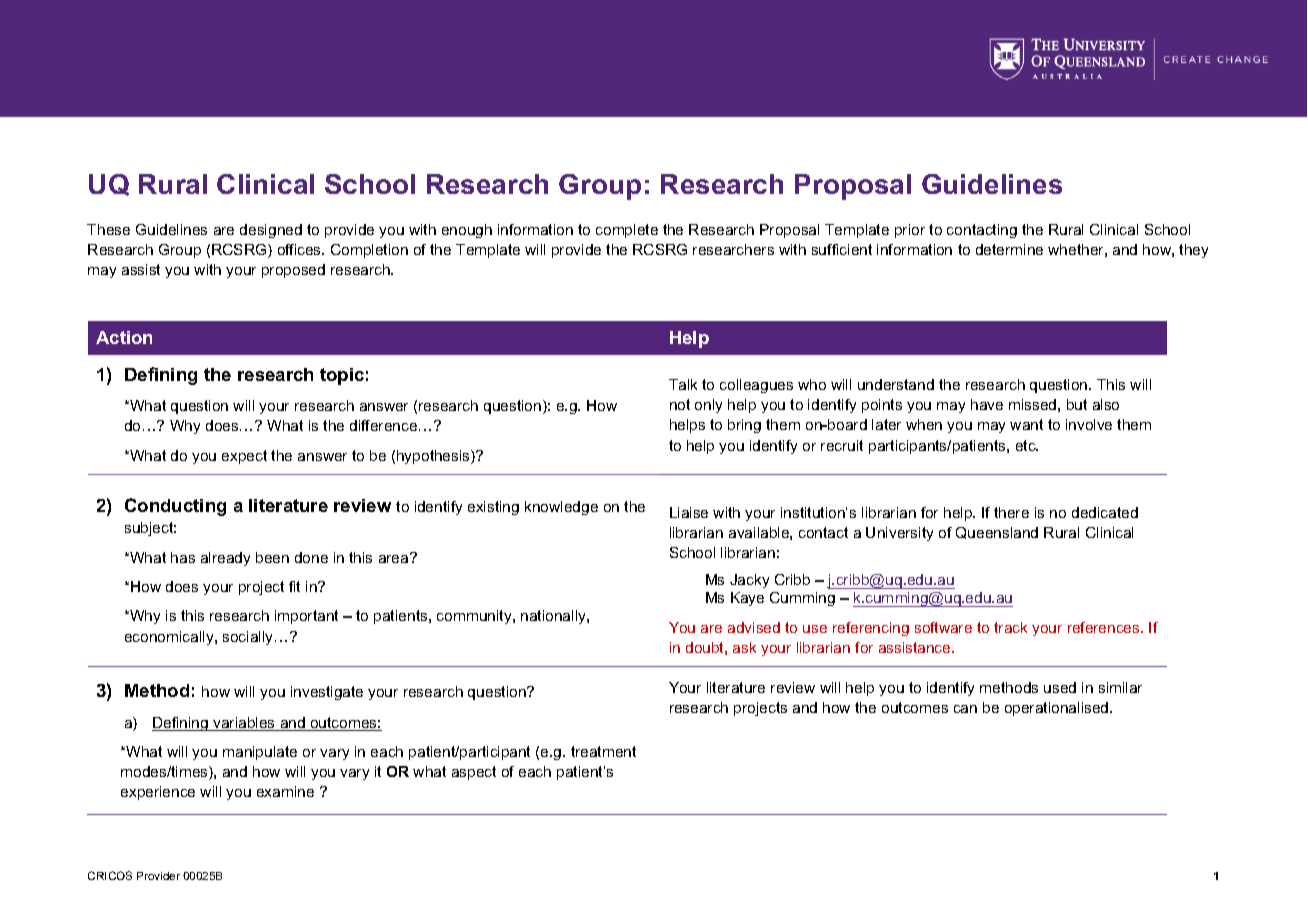  I want to click on complete, so click(627, 231).
